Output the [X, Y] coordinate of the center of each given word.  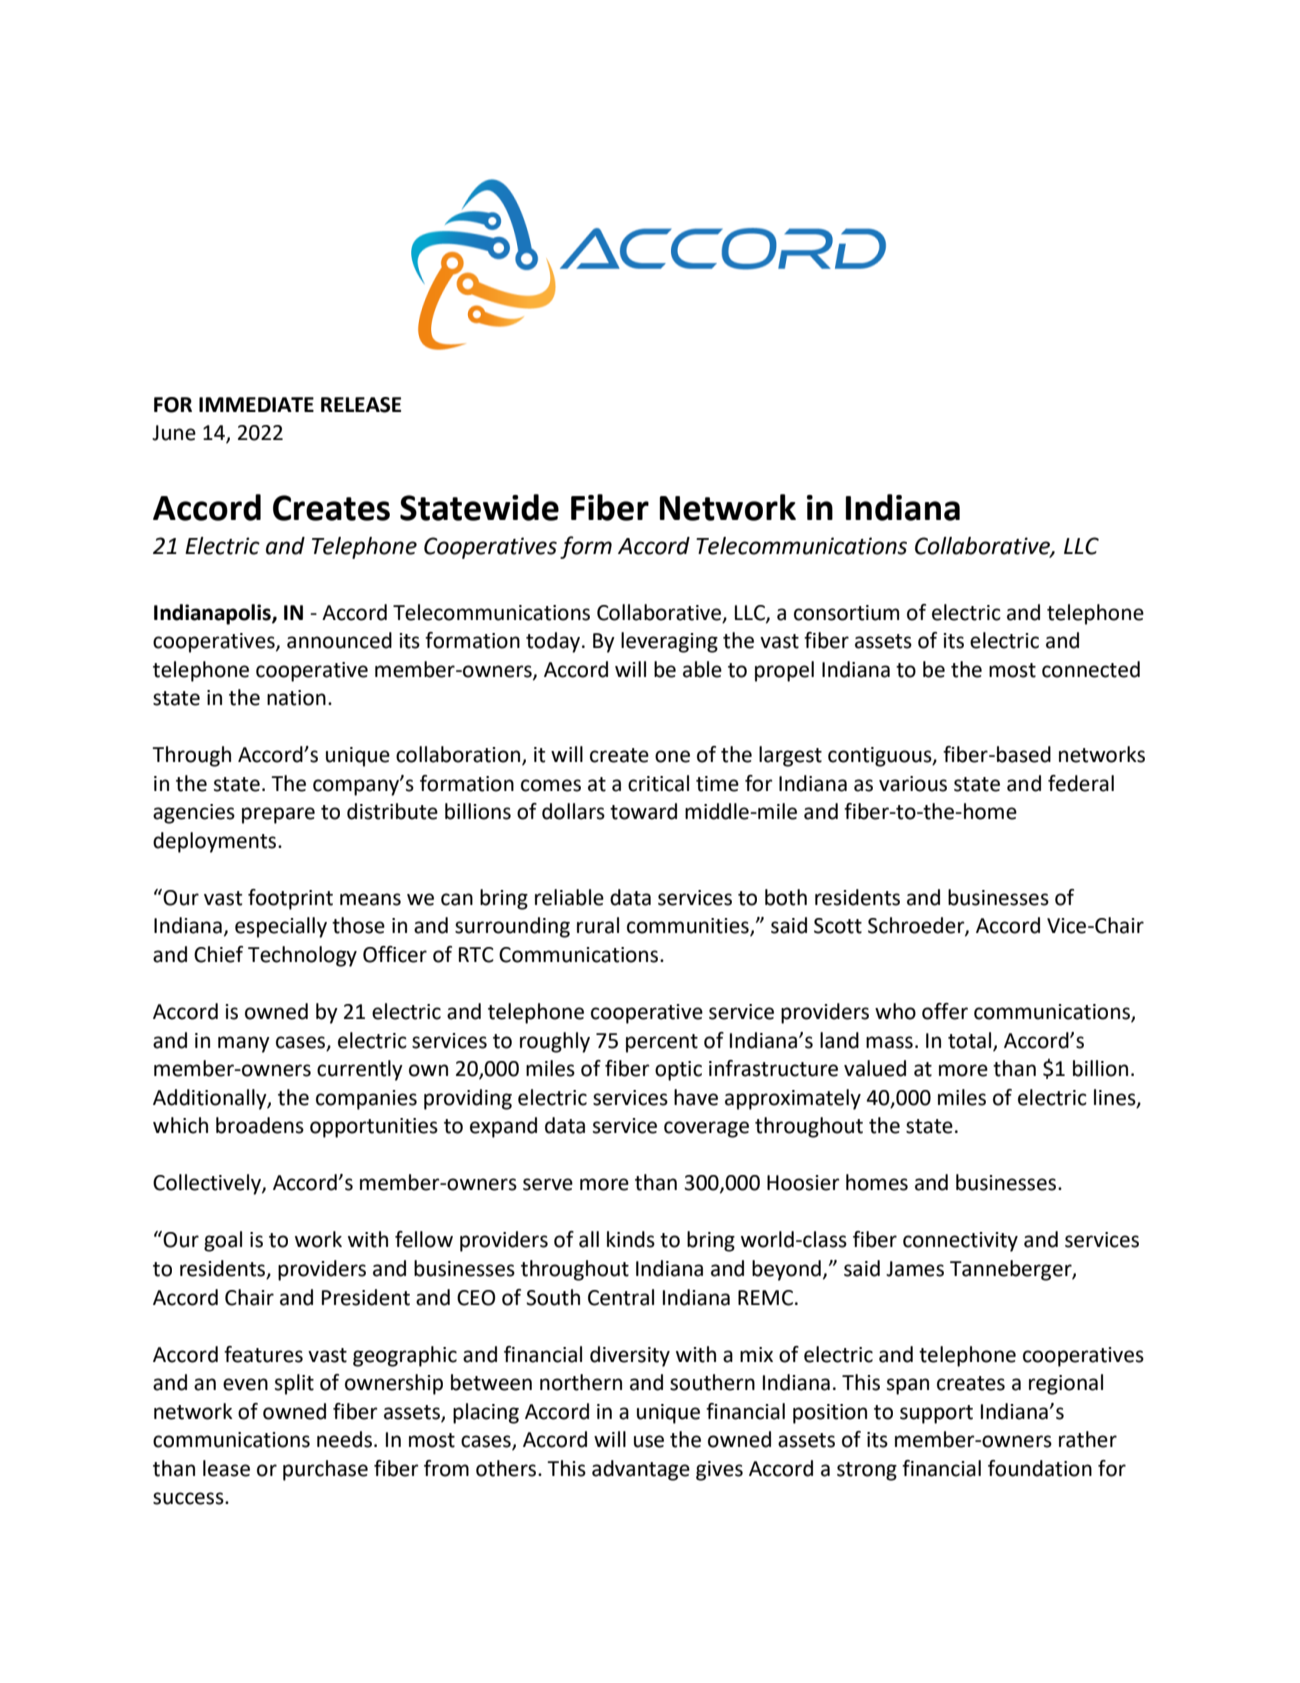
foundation [1040, 1468]
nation [296, 698]
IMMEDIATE [256, 404]
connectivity [960, 1242]
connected [1091, 669]
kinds [631, 1239]
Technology [302, 956]
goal [223, 1241]
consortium [846, 613]
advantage [641, 1470]
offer [945, 1011]
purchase [325, 1470]
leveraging [669, 642]
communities [689, 927]
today [554, 642]
